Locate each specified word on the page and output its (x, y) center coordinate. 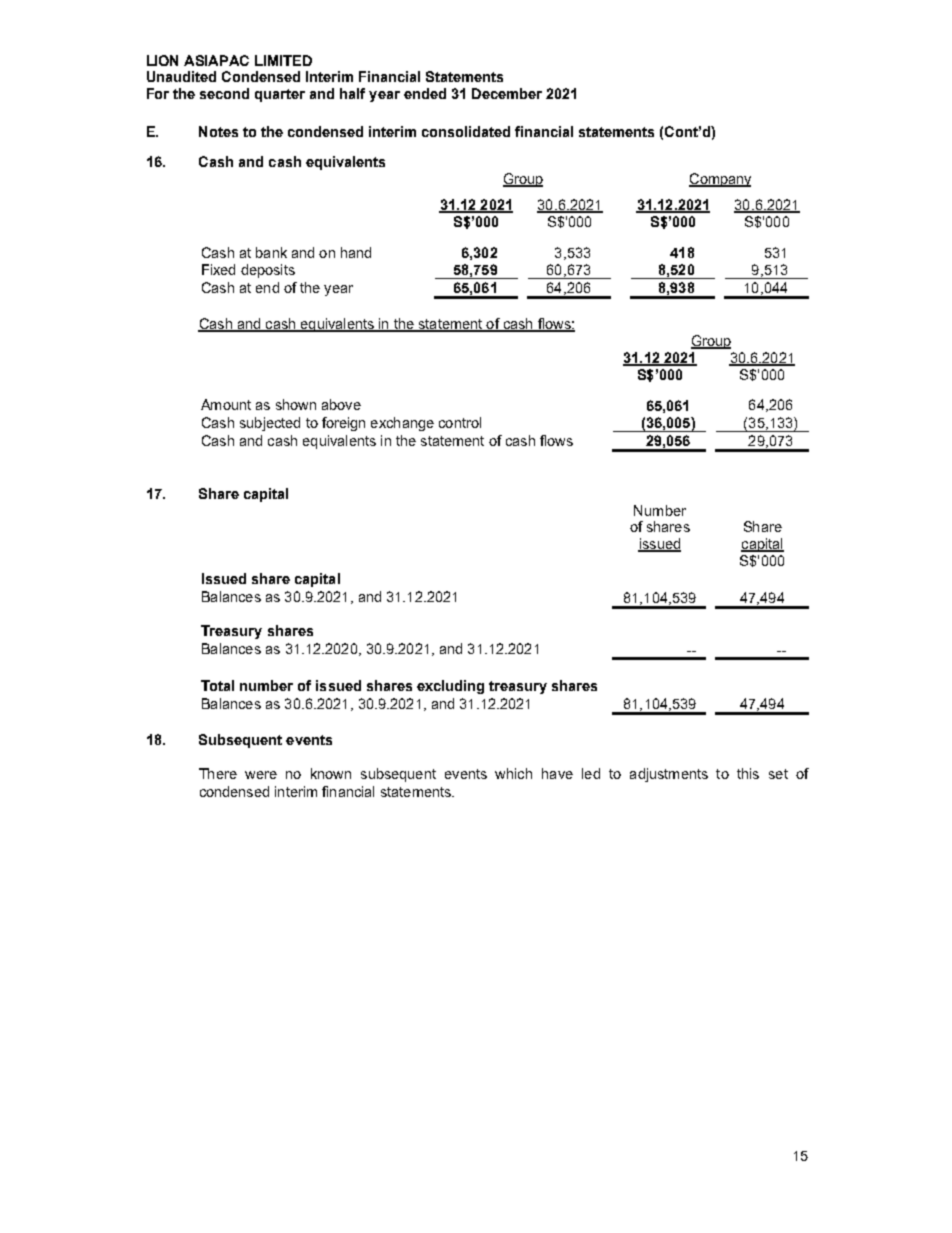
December (507, 93)
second (224, 93)
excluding (450, 687)
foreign (343, 424)
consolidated (466, 131)
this (748, 773)
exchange (402, 424)
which (513, 773)
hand (356, 252)
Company (720, 180)
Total (217, 685)
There (218, 773)
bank (271, 252)
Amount (226, 404)
